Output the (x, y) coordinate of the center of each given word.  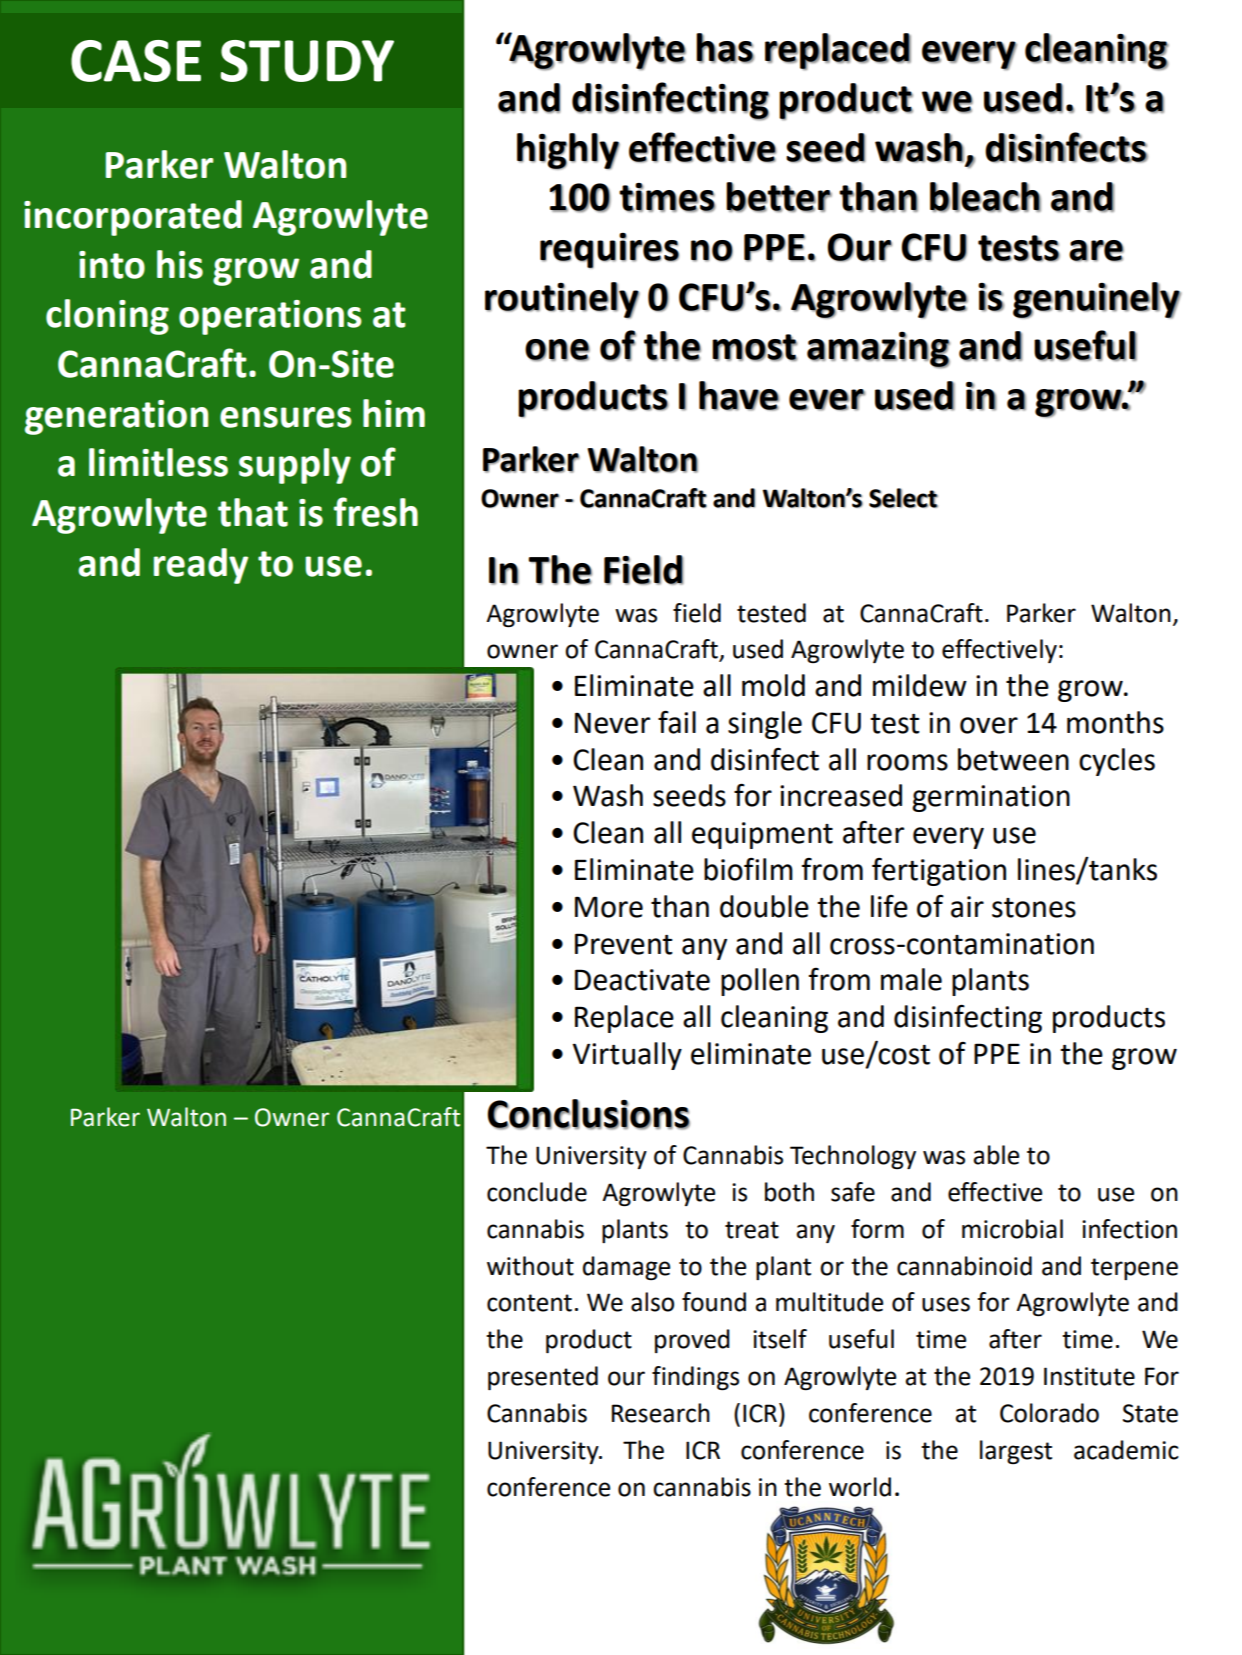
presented (543, 1378)
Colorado (1049, 1413)
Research (661, 1413)
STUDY (307, 61)
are (1096, 251)
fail (677, 722)
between (1013, 759)
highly (568, 151)
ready (201, 566)
